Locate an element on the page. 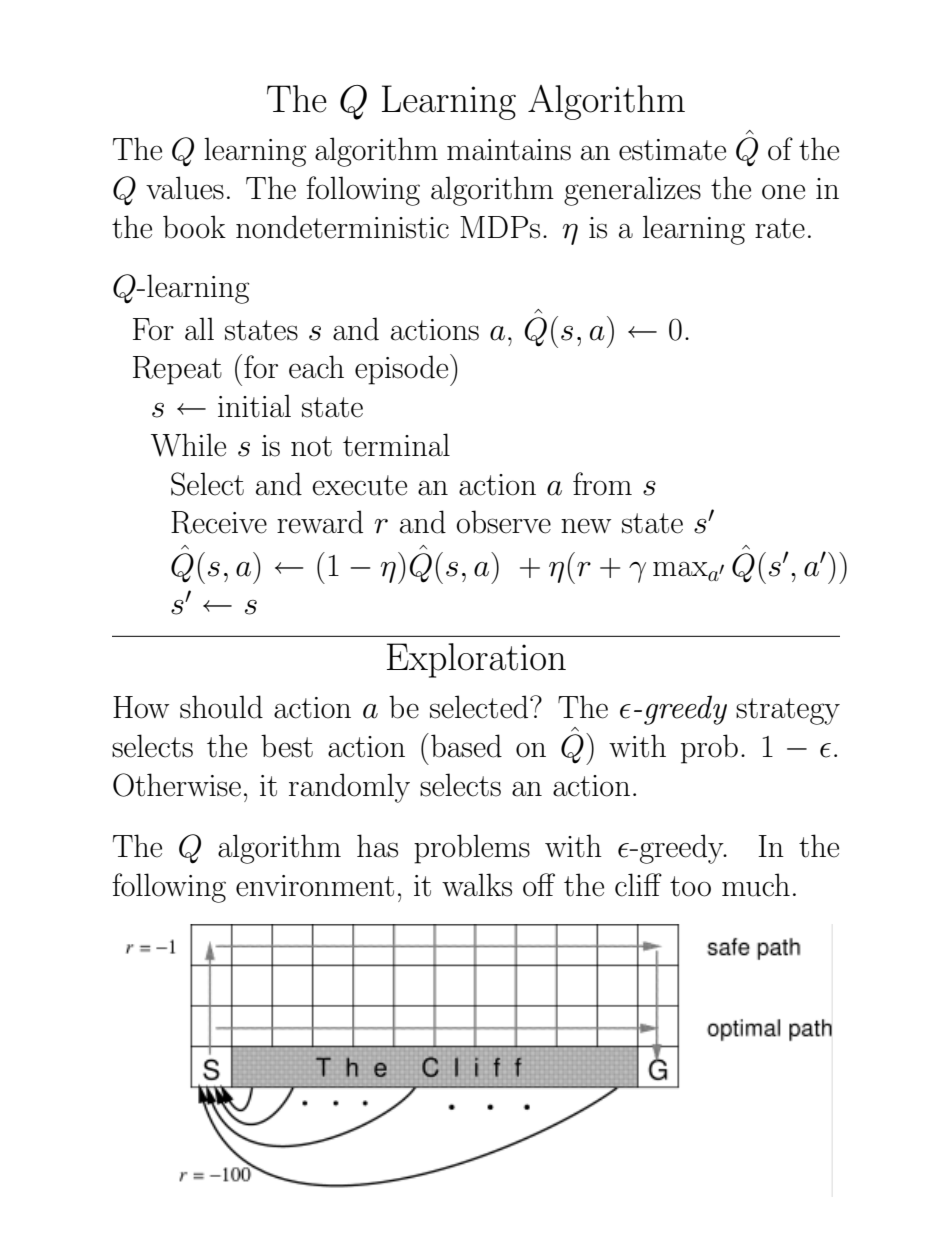  values is located at coordinates (185, 188).
